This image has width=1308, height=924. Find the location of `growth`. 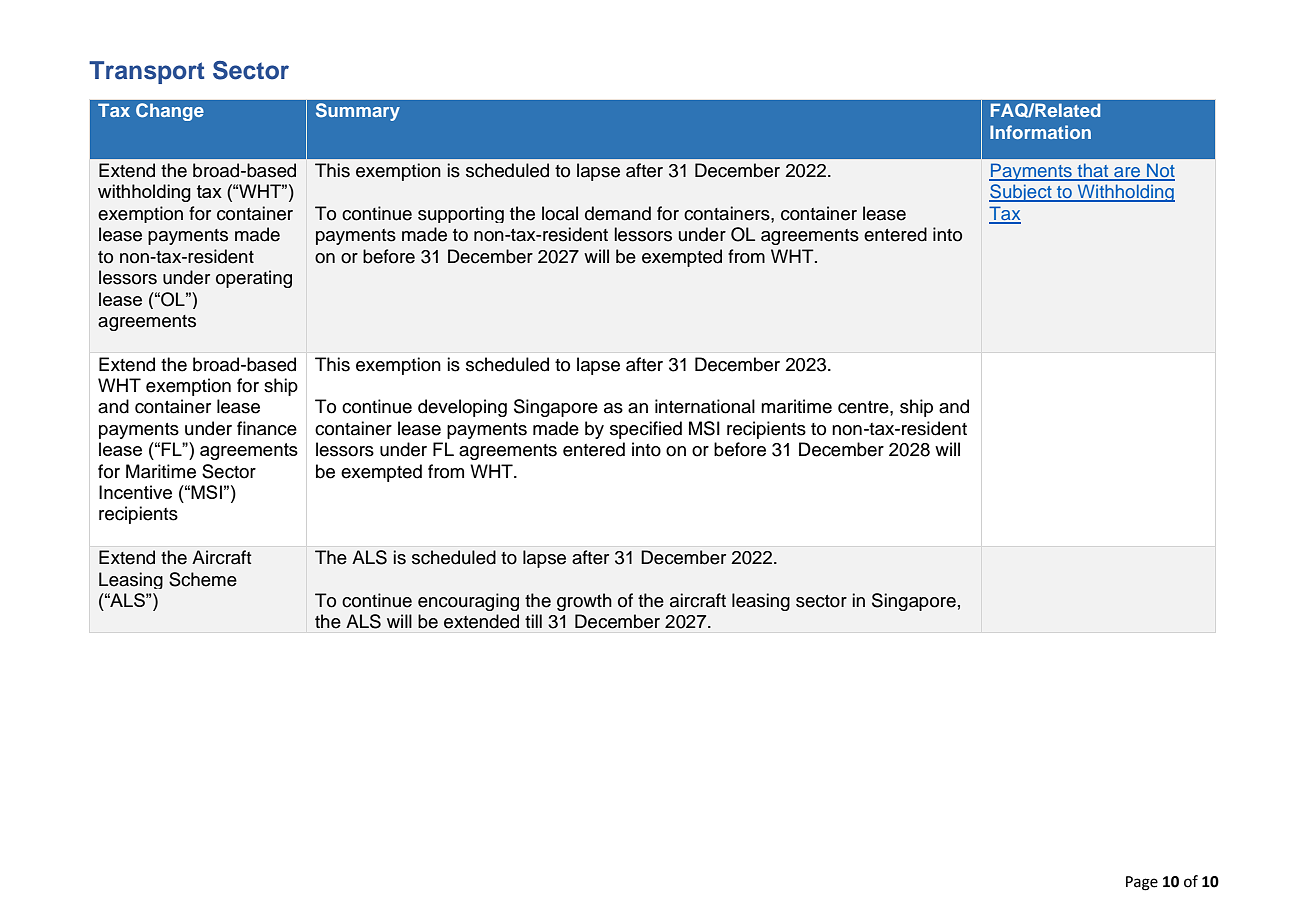

growth is located at coordinates (584, 602).
